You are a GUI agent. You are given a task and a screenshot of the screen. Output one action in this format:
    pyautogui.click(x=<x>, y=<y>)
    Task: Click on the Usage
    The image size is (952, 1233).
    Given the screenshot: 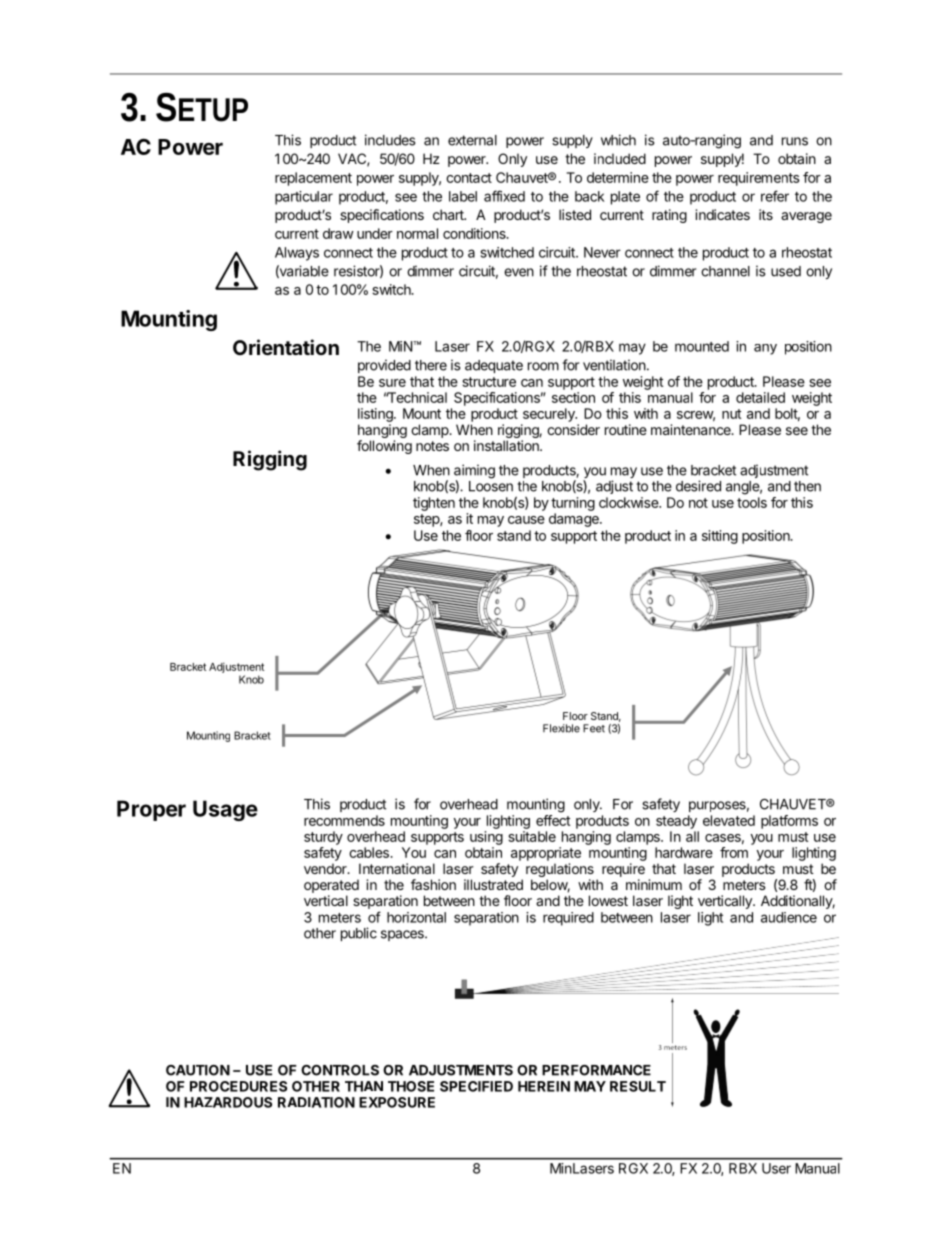 What is the action you would take?
    pyautogui.click(x=225, y=810)
